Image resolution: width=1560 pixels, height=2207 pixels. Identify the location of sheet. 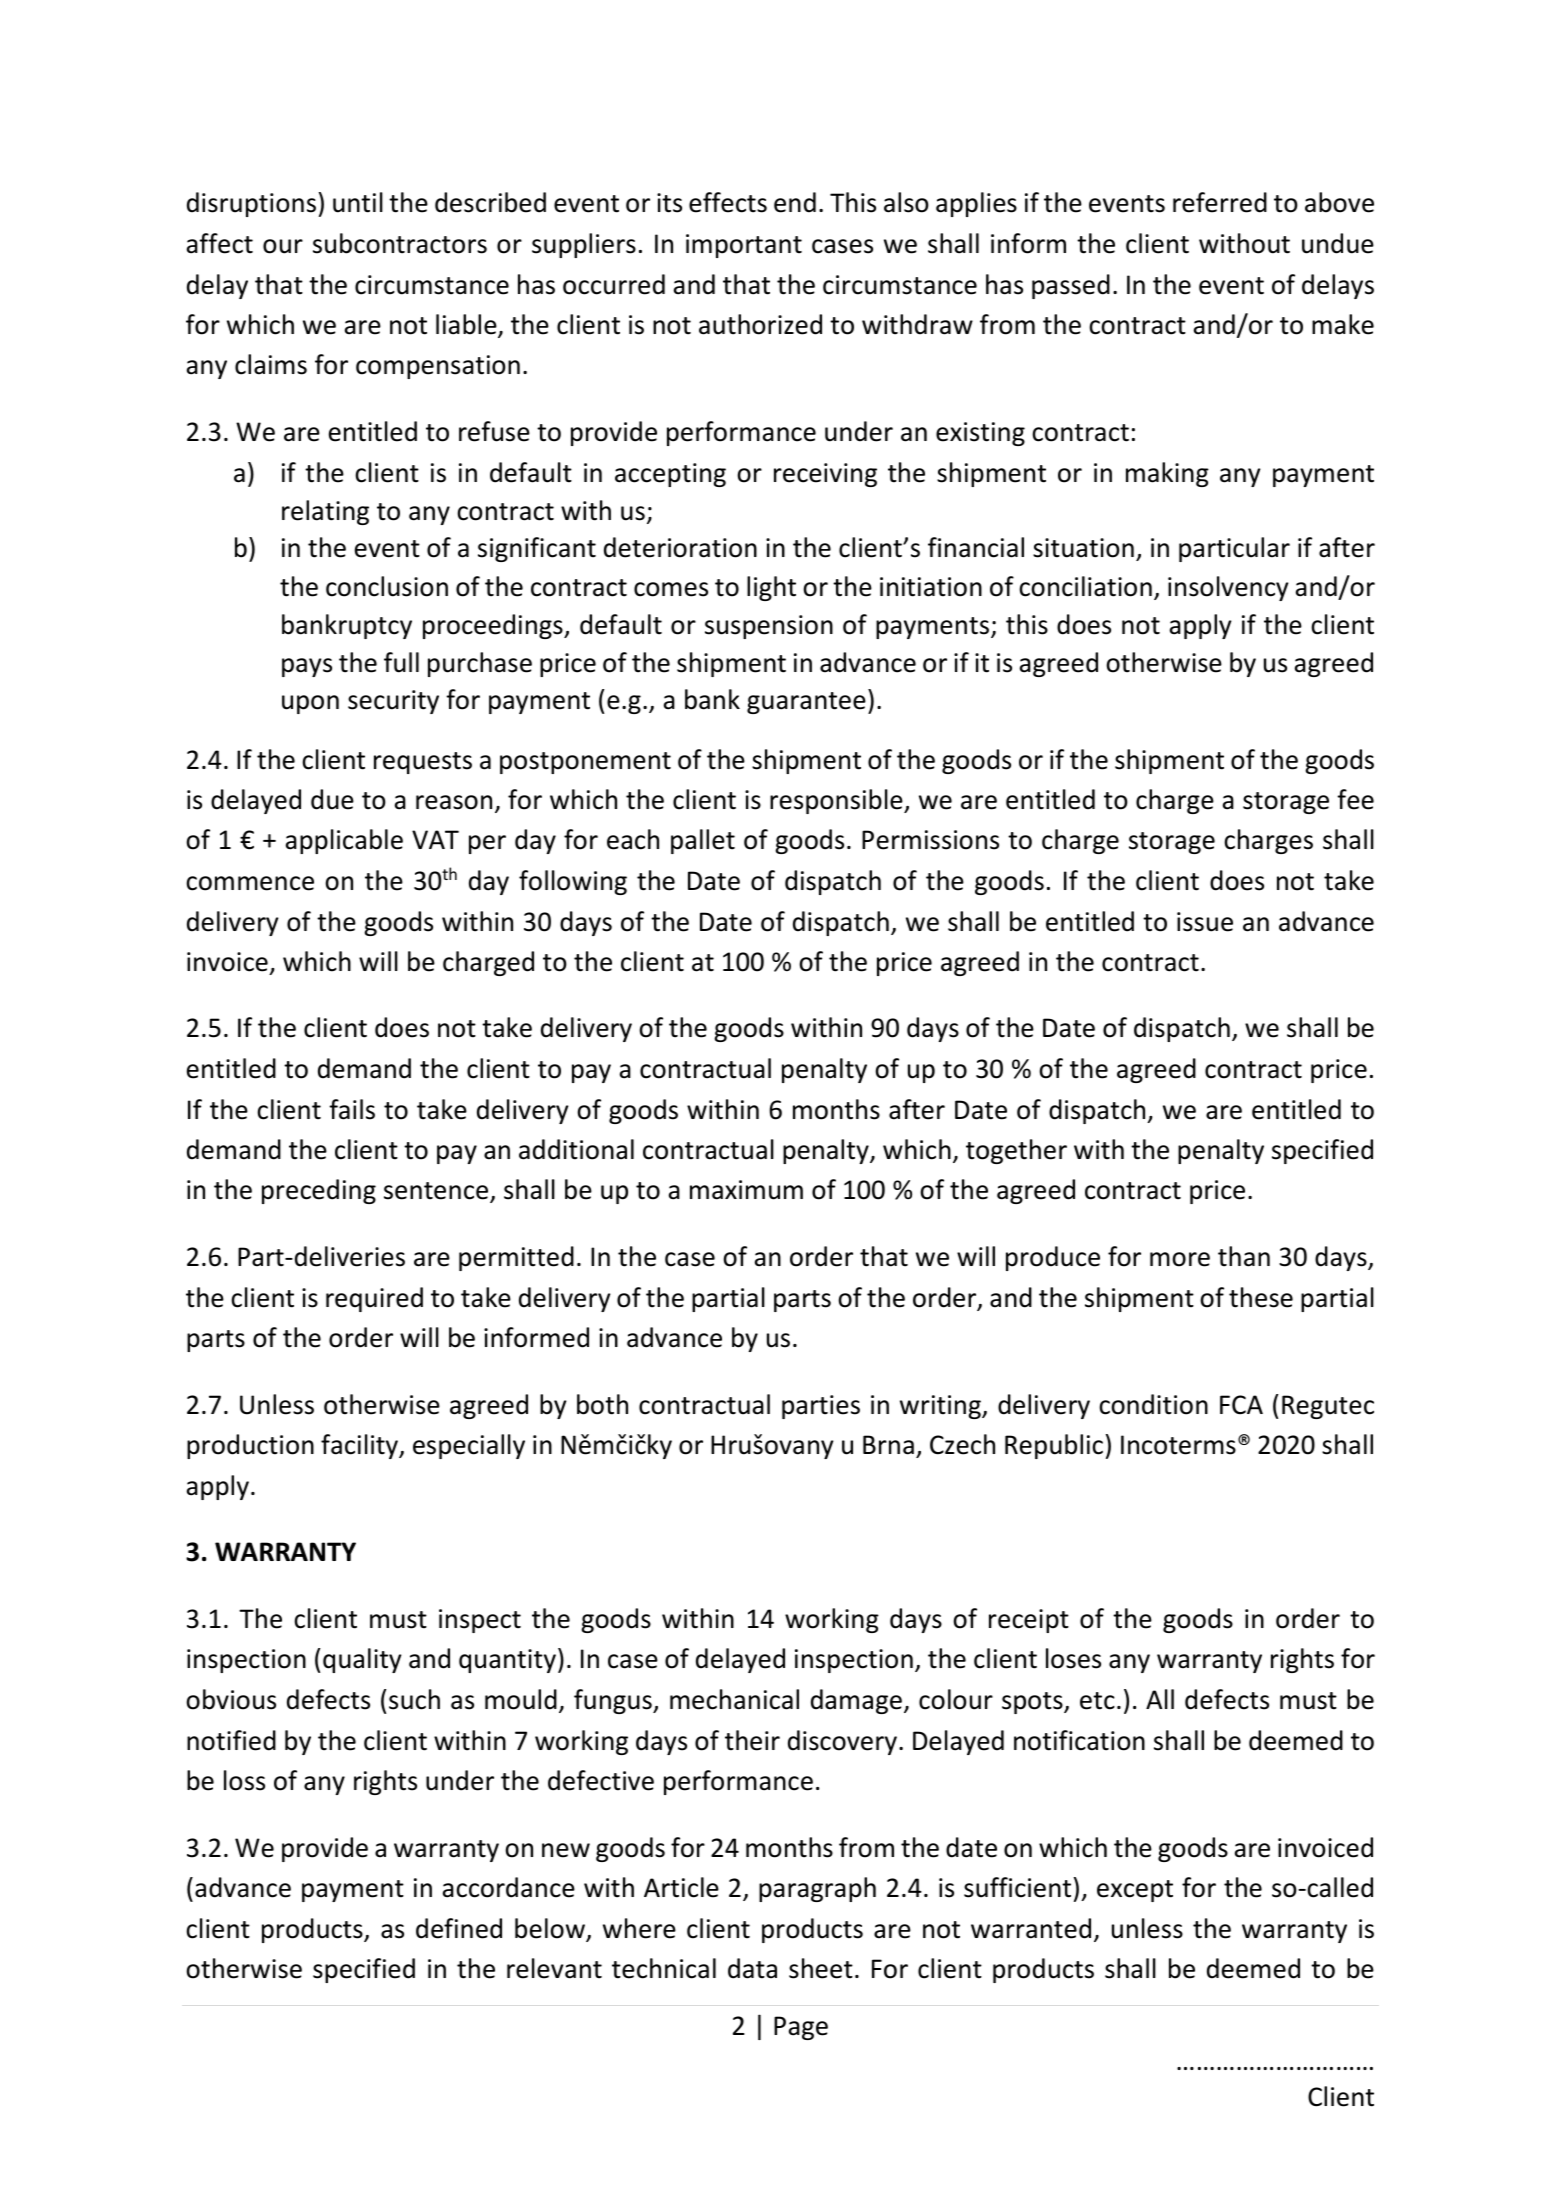
(821, 1968).
